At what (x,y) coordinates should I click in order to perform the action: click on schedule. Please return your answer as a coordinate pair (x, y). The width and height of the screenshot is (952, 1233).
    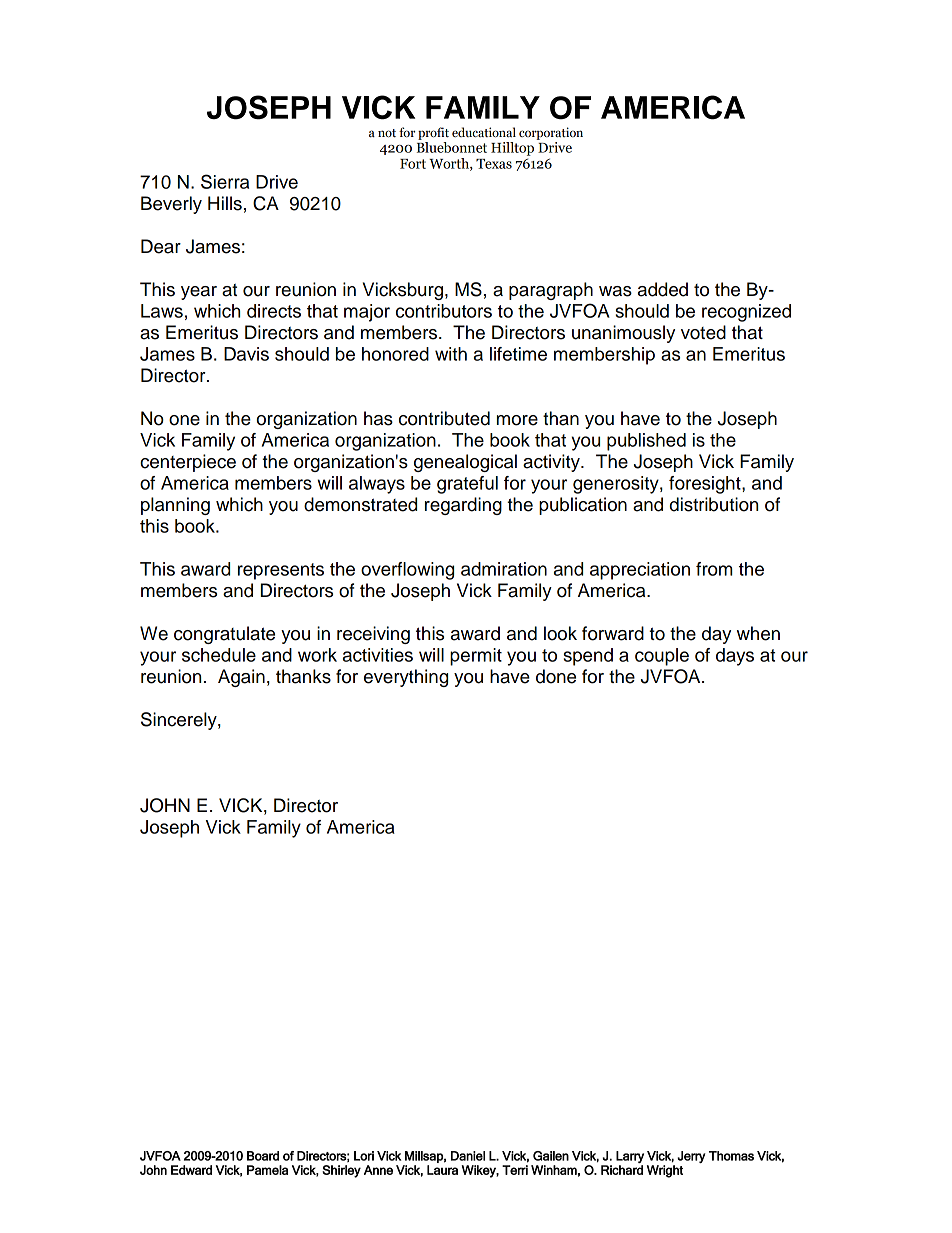
    Looking at the image, I should click on (219, 655).
